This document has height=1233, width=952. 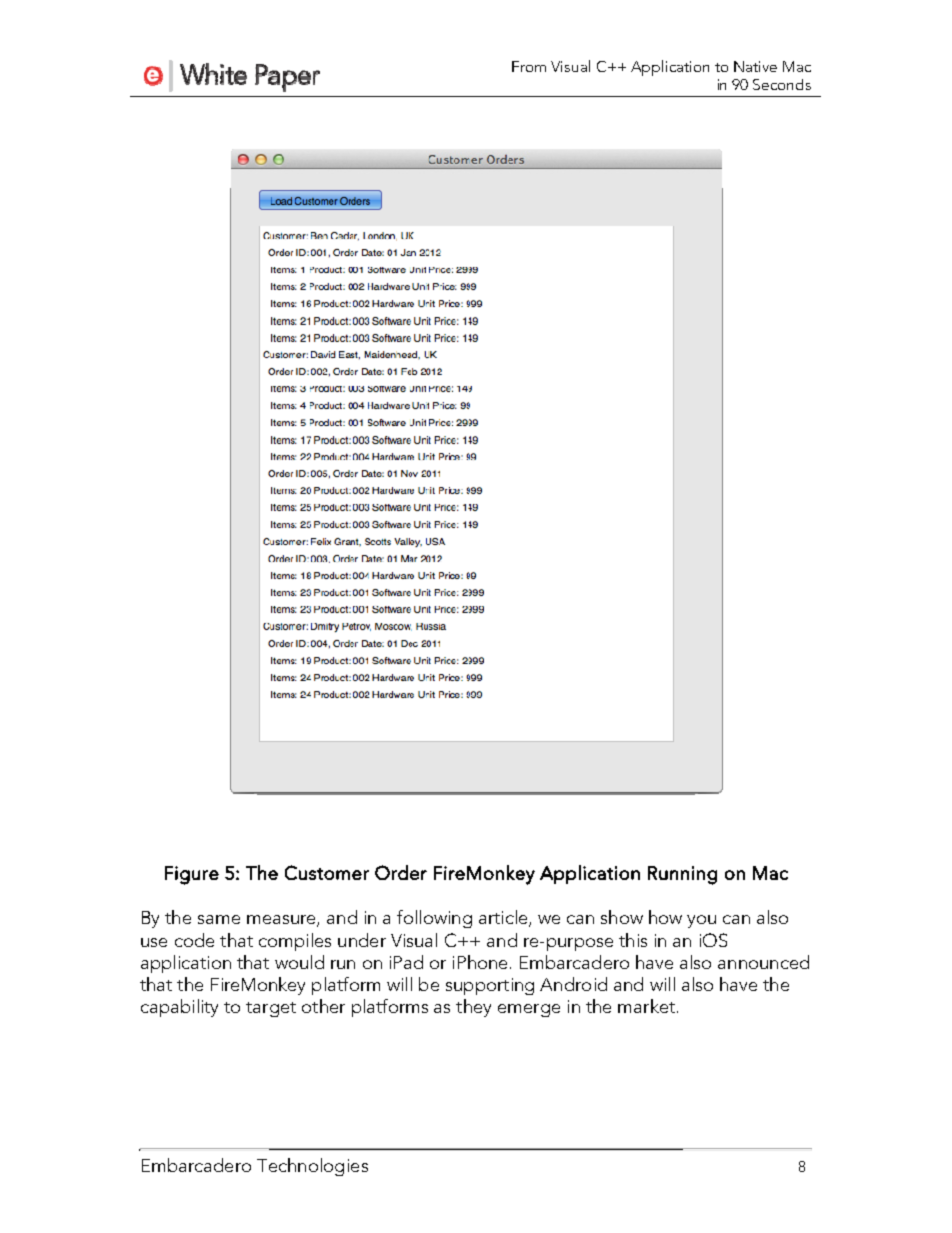 What do you see at coordinates (755, 66) in the document?
I see `Native` at bounding box center [755, 66].
